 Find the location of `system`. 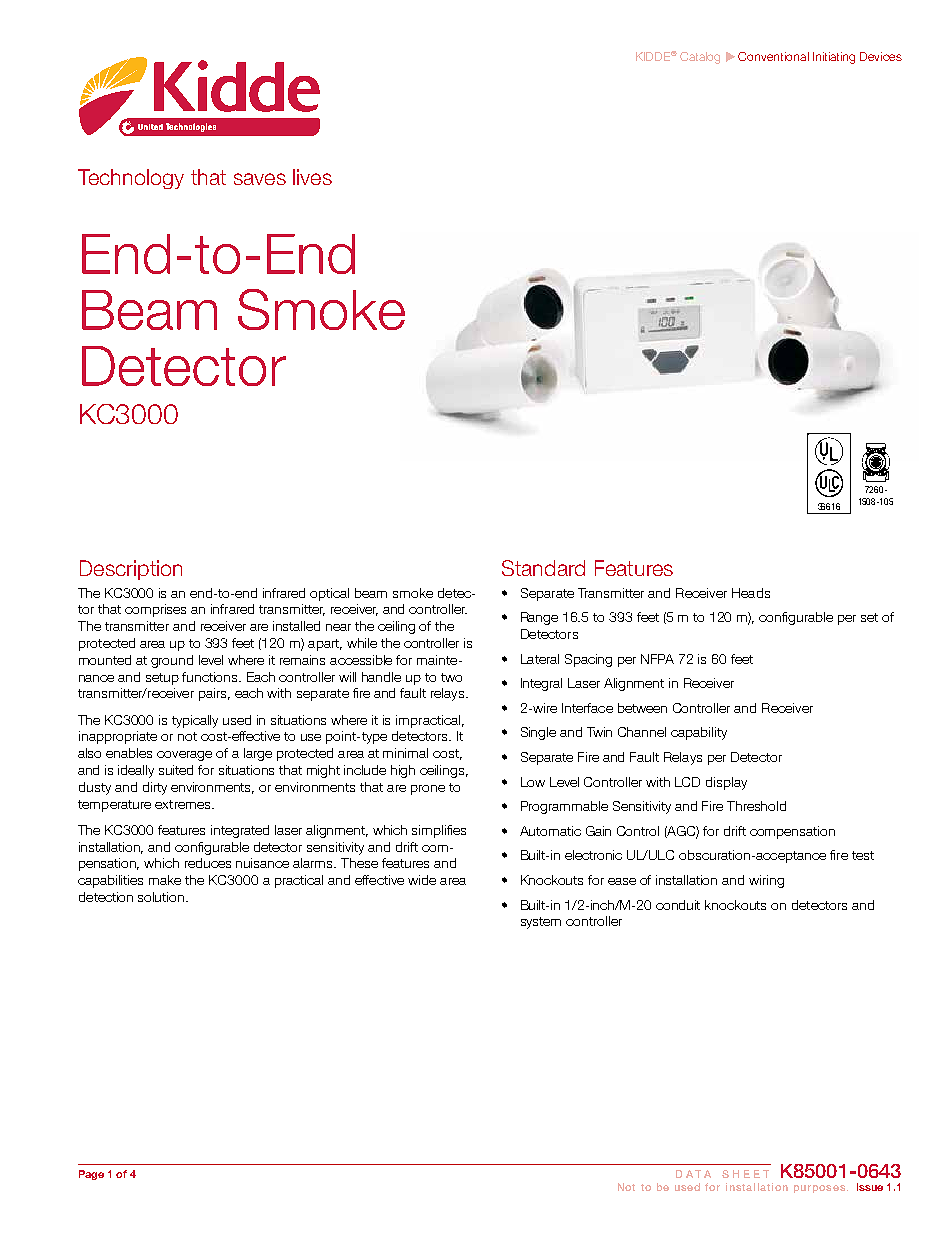

system is located at coordinates (541, 923).
